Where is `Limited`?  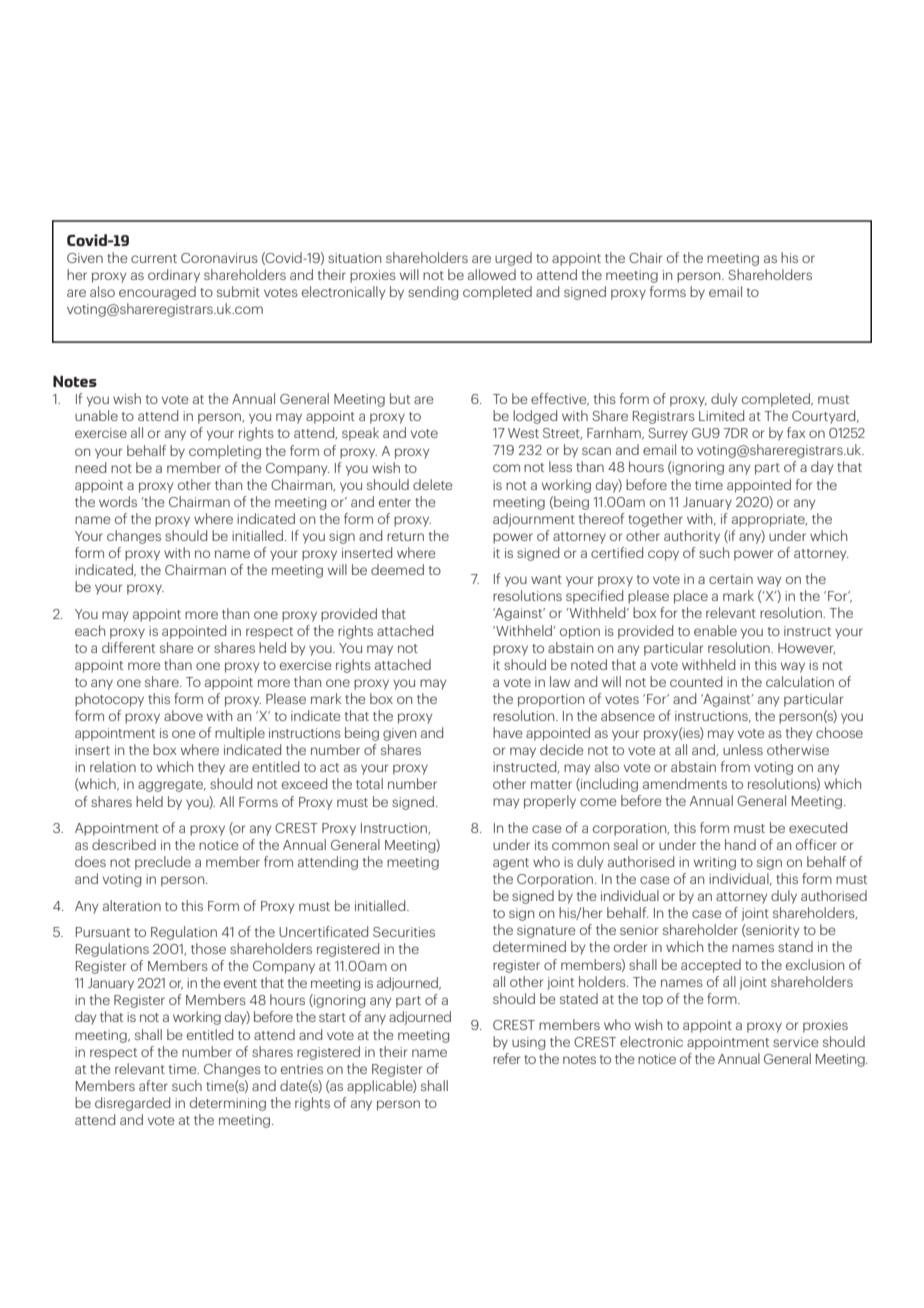 Limited is located at coordinates (721, 415).
